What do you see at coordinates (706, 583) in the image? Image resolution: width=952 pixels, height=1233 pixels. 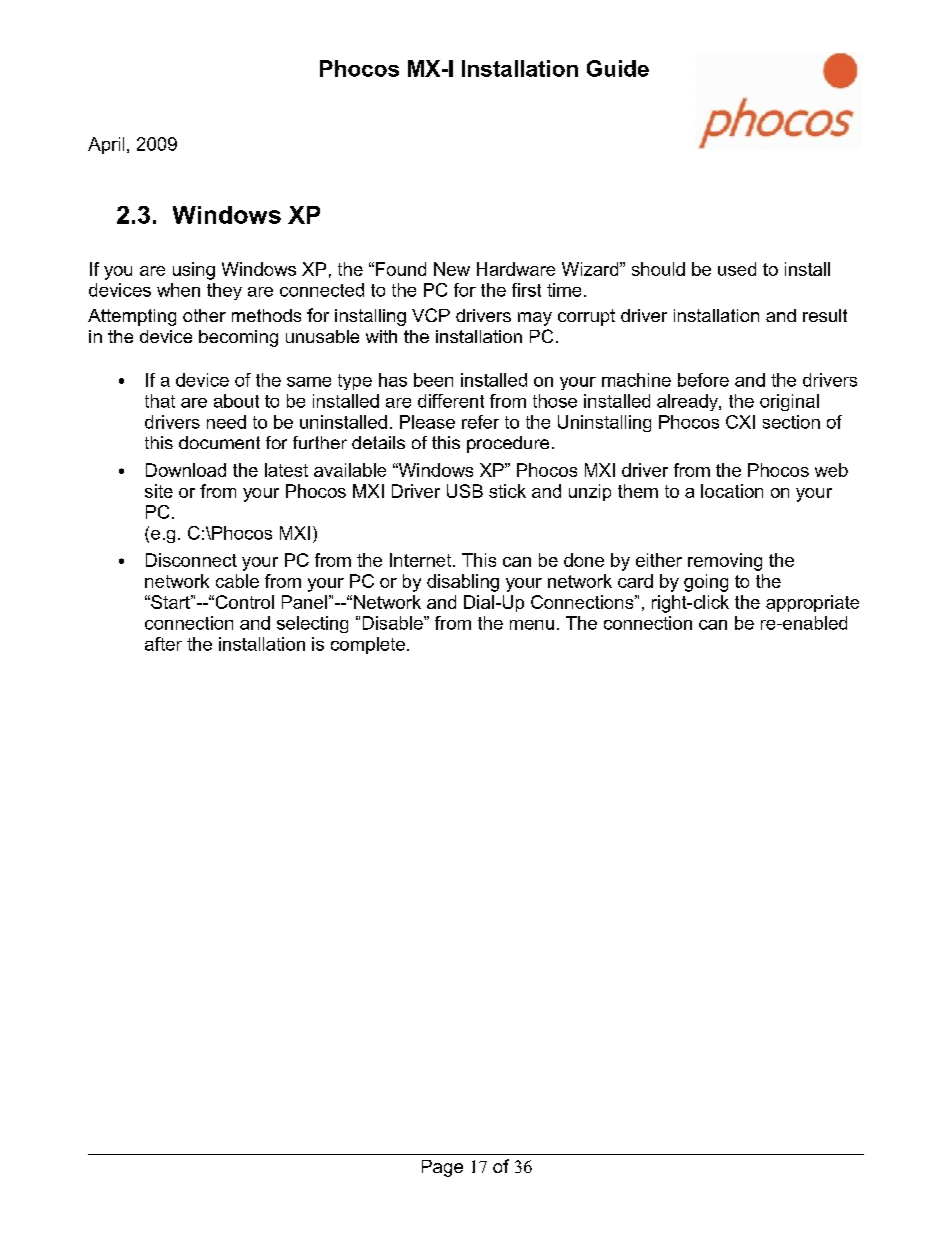 I see `going` at bounding box center [706, 583].
